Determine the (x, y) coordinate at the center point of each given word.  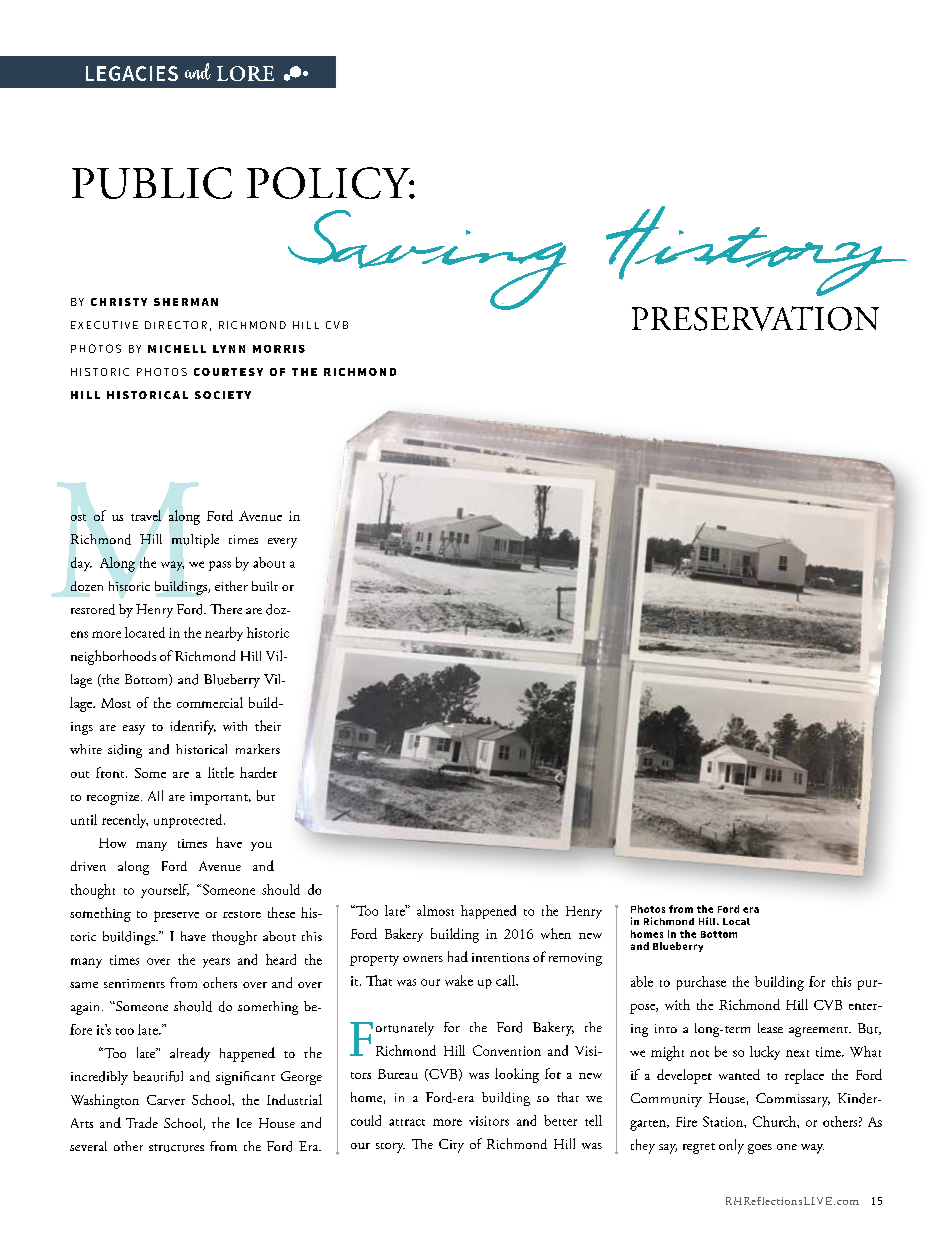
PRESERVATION (755, 318)
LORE (245, 73)
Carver (166, 1100)
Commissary (793, 1100)
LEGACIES (132, 73)
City (451, 1146)
